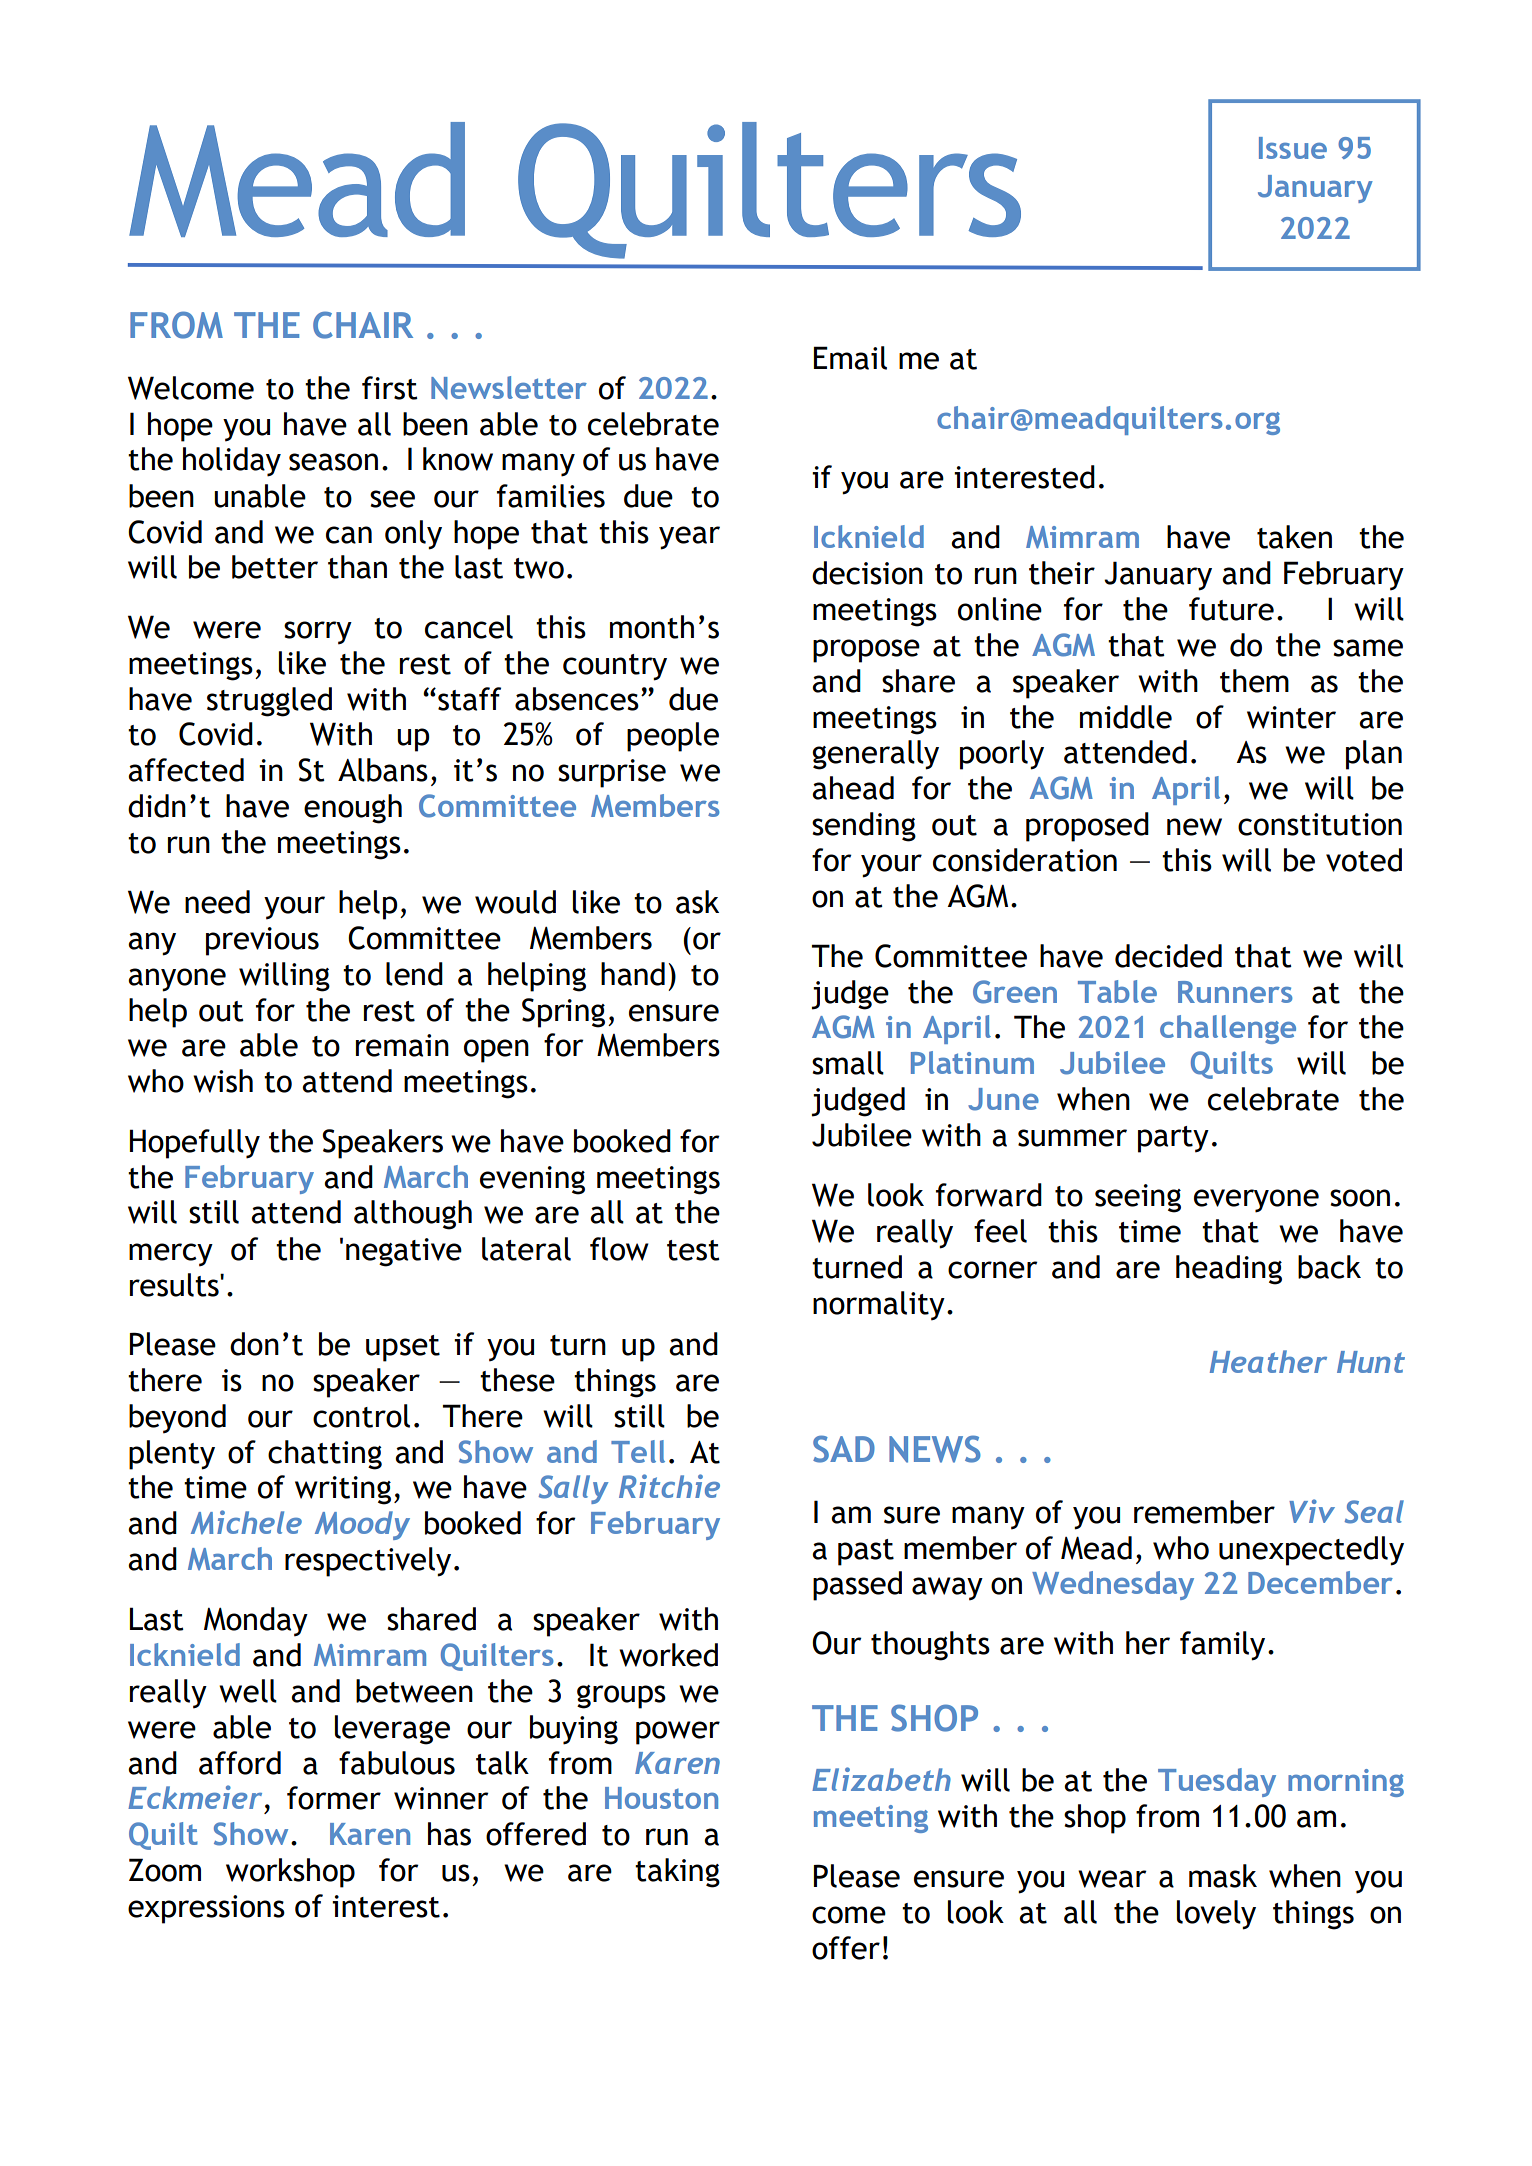  I want to click on Email, so click(850, 358).
